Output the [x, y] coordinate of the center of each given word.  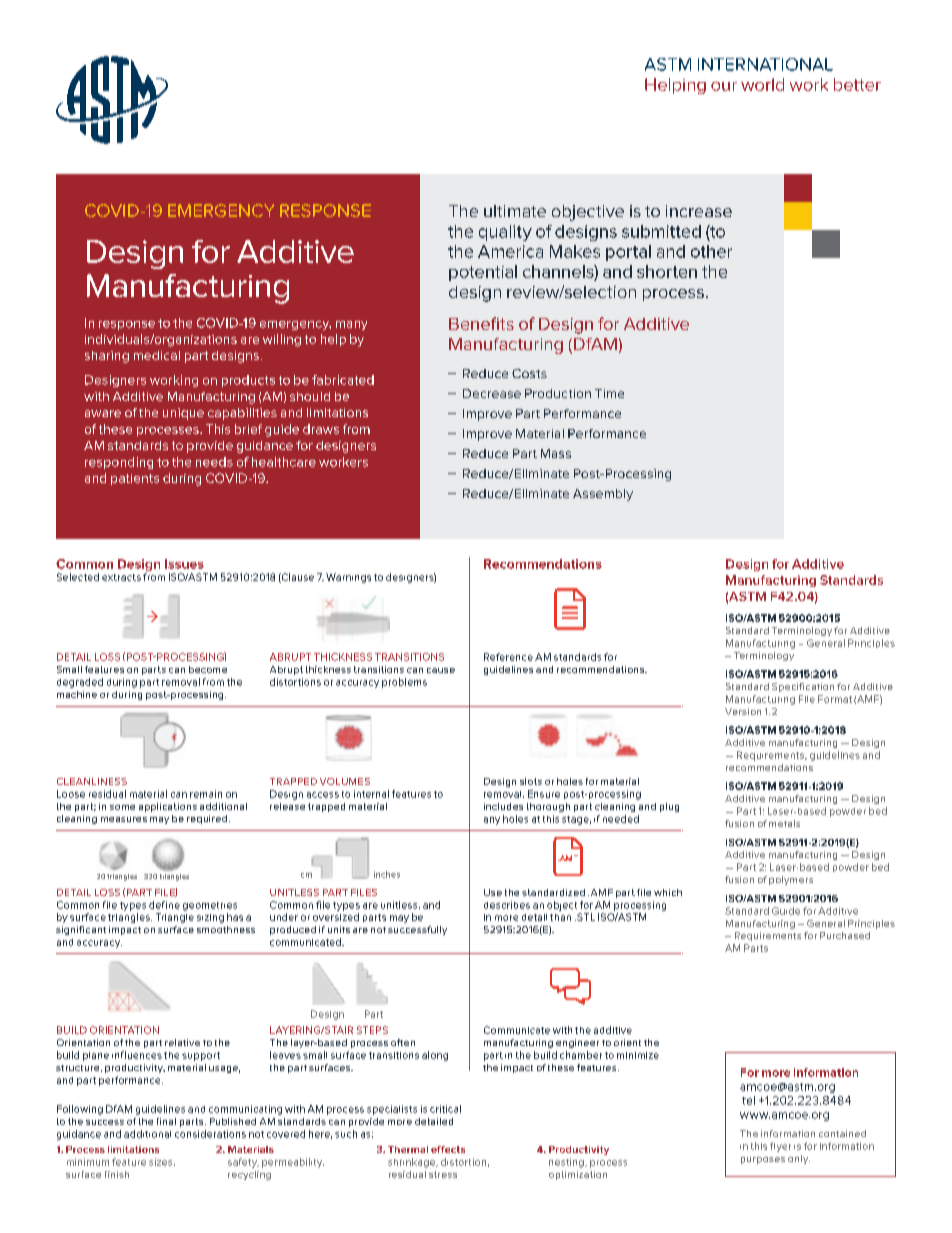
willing [282, 340]
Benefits [481, 323]
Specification [803, 687]
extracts [121, 577]
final [166, 1121]
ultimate [515, 211]
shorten [667, 271]
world [762, 84]
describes [507, 905]
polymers [791, 880]
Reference [508, 657]
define [164, 905]
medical [157, 355]
